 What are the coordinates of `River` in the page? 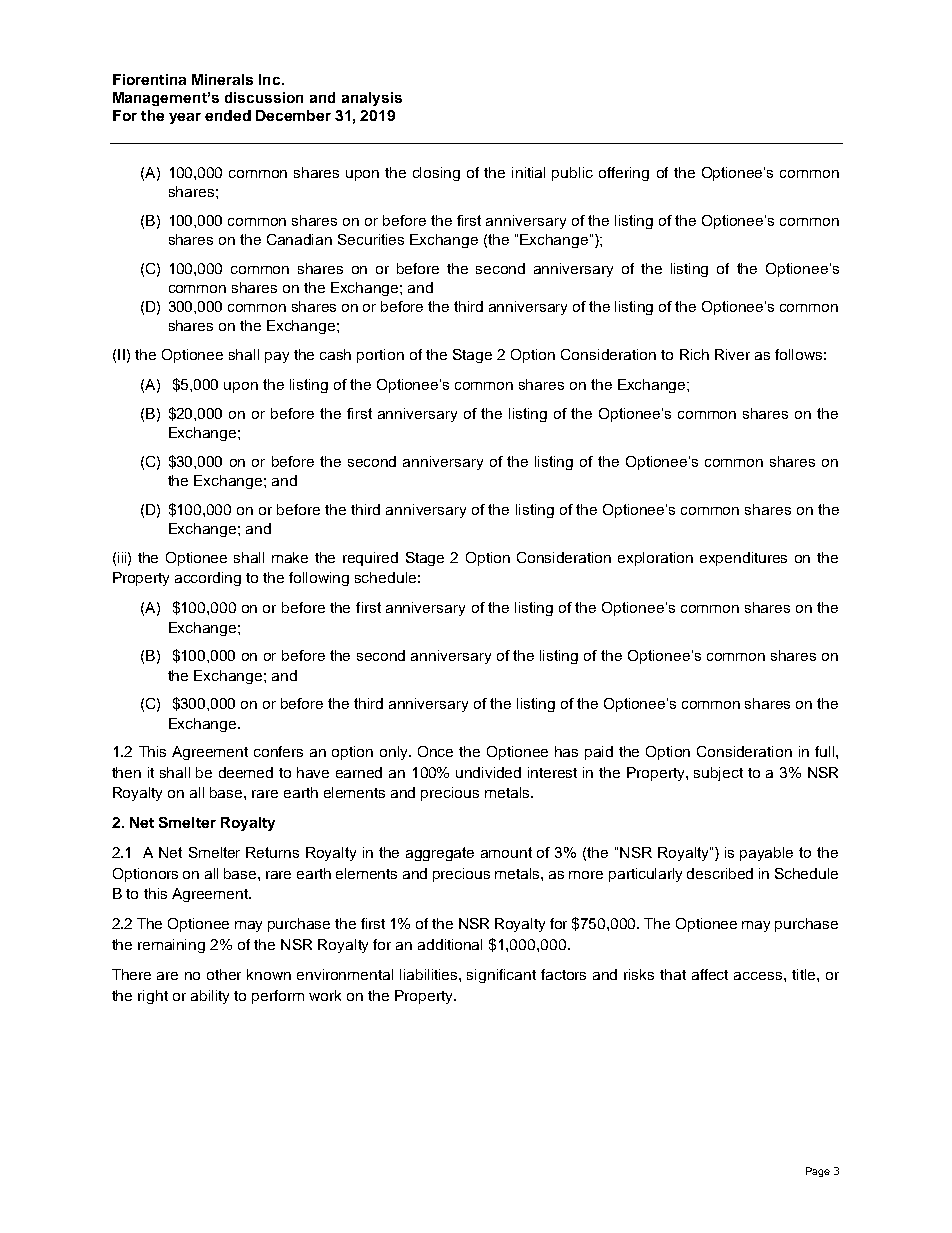 It's located at (732, 354).
